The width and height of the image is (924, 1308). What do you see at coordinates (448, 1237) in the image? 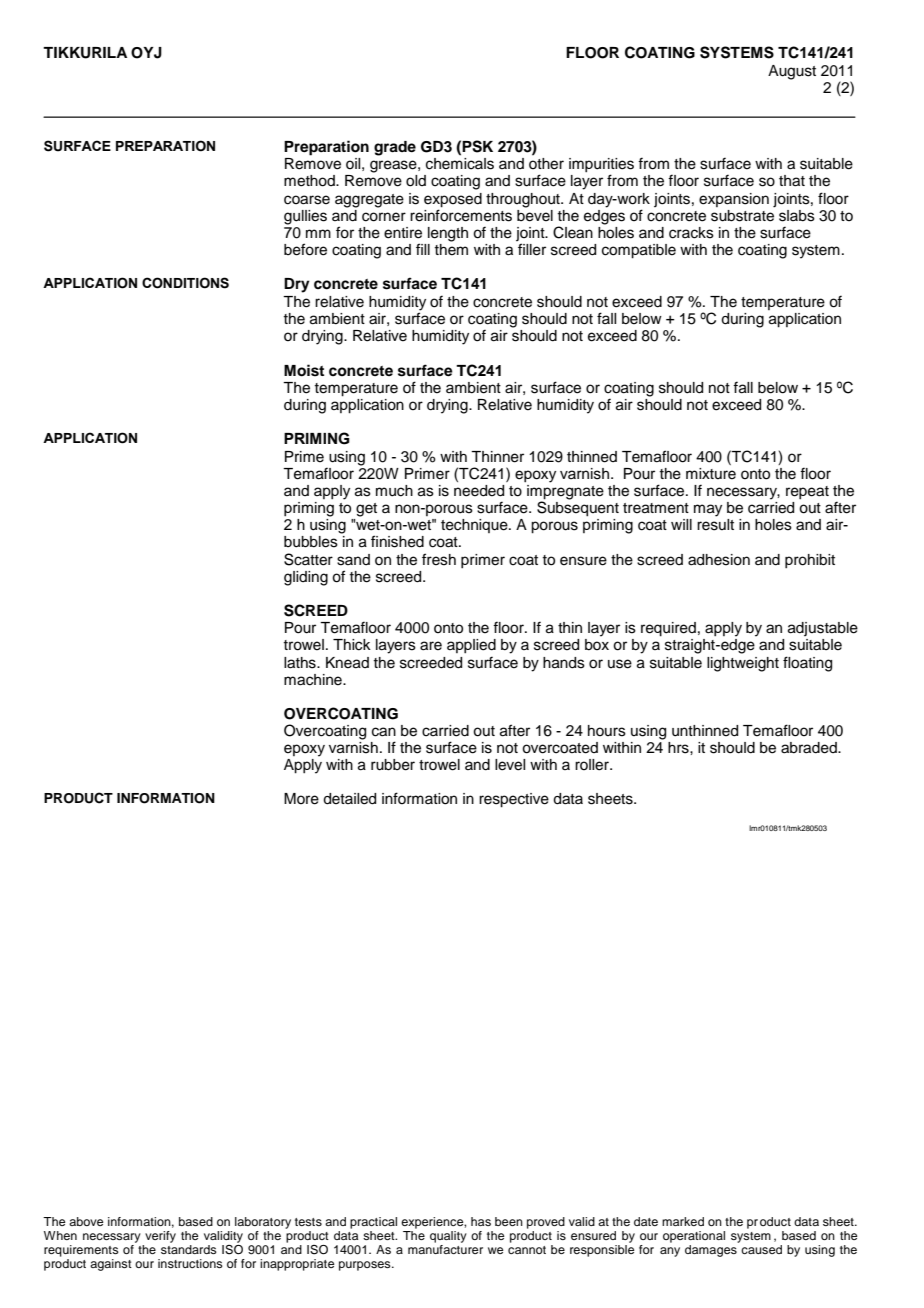
I see `quality` at bounding box center [448, 1237].
